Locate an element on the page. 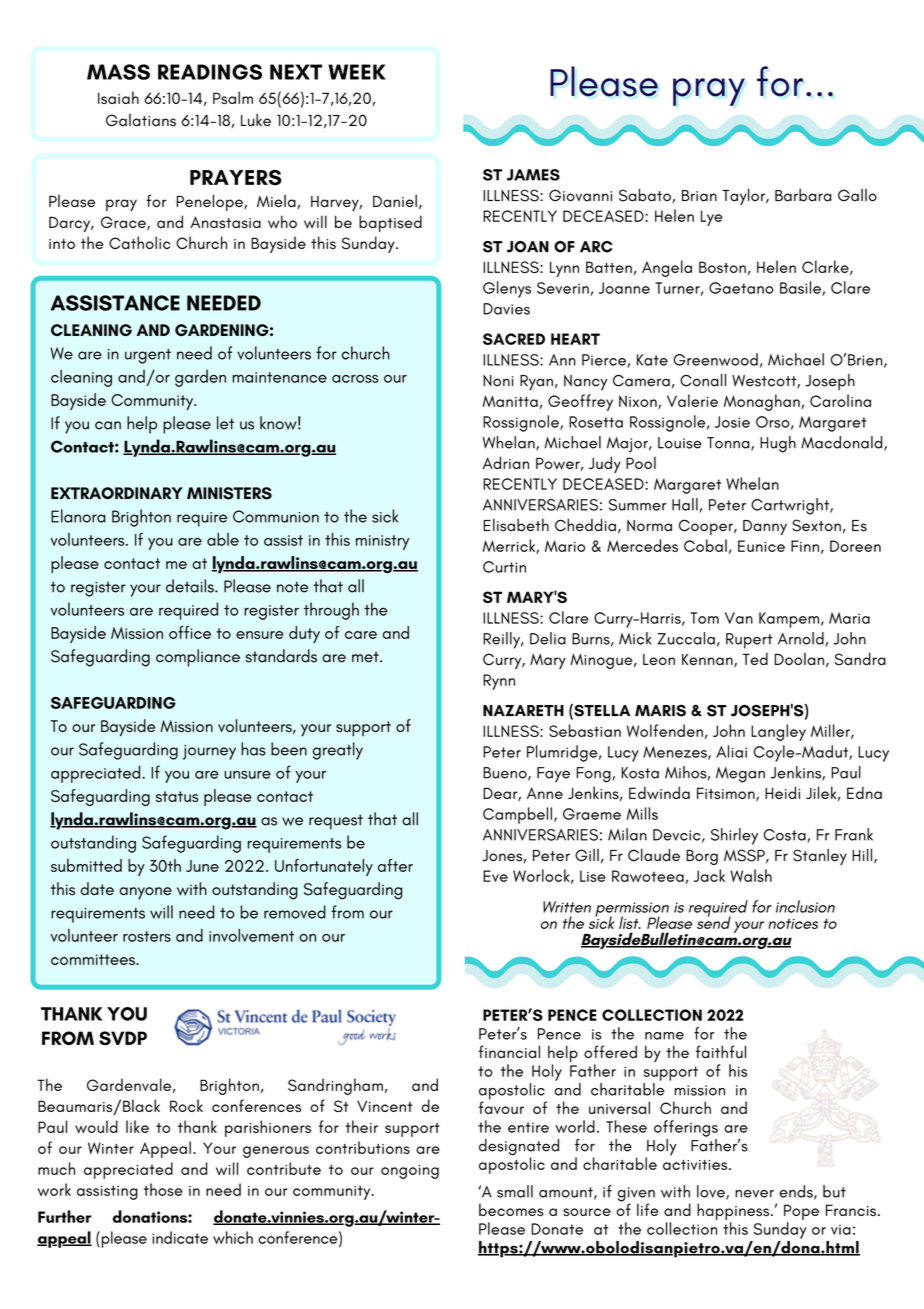 The height and width of the image is (1309, 924). Taylor is located at coordinates (744, 196).
